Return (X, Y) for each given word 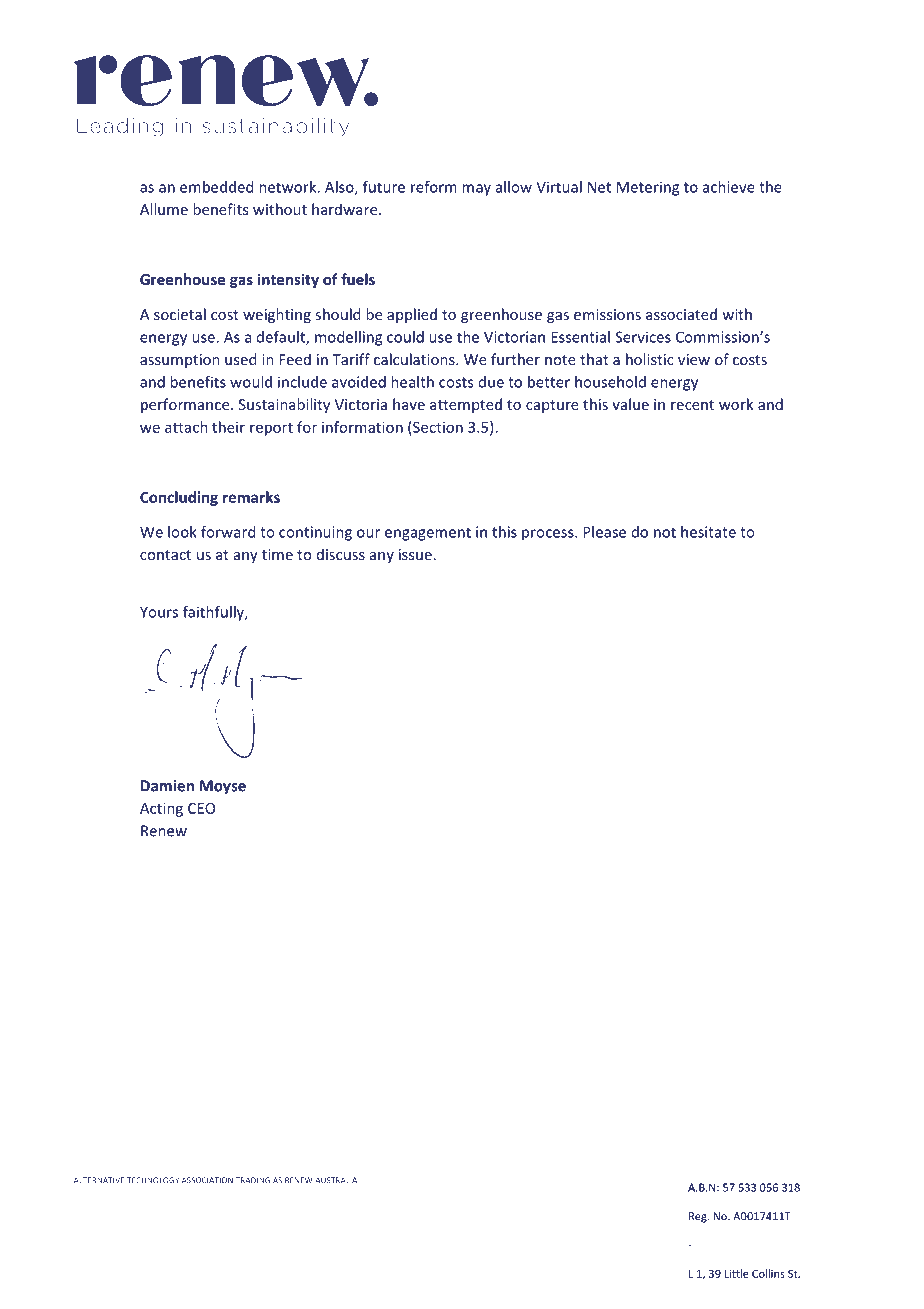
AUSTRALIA (336, 1180)
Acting (161, 809)
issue (415, 554)
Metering (648, 188)
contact (165, 555)
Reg (699, 1217)
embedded (216, 187)
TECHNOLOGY (153, 1180)
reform (434, 187)
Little (737, 1273)
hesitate (708, 532)
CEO (201, 808)
